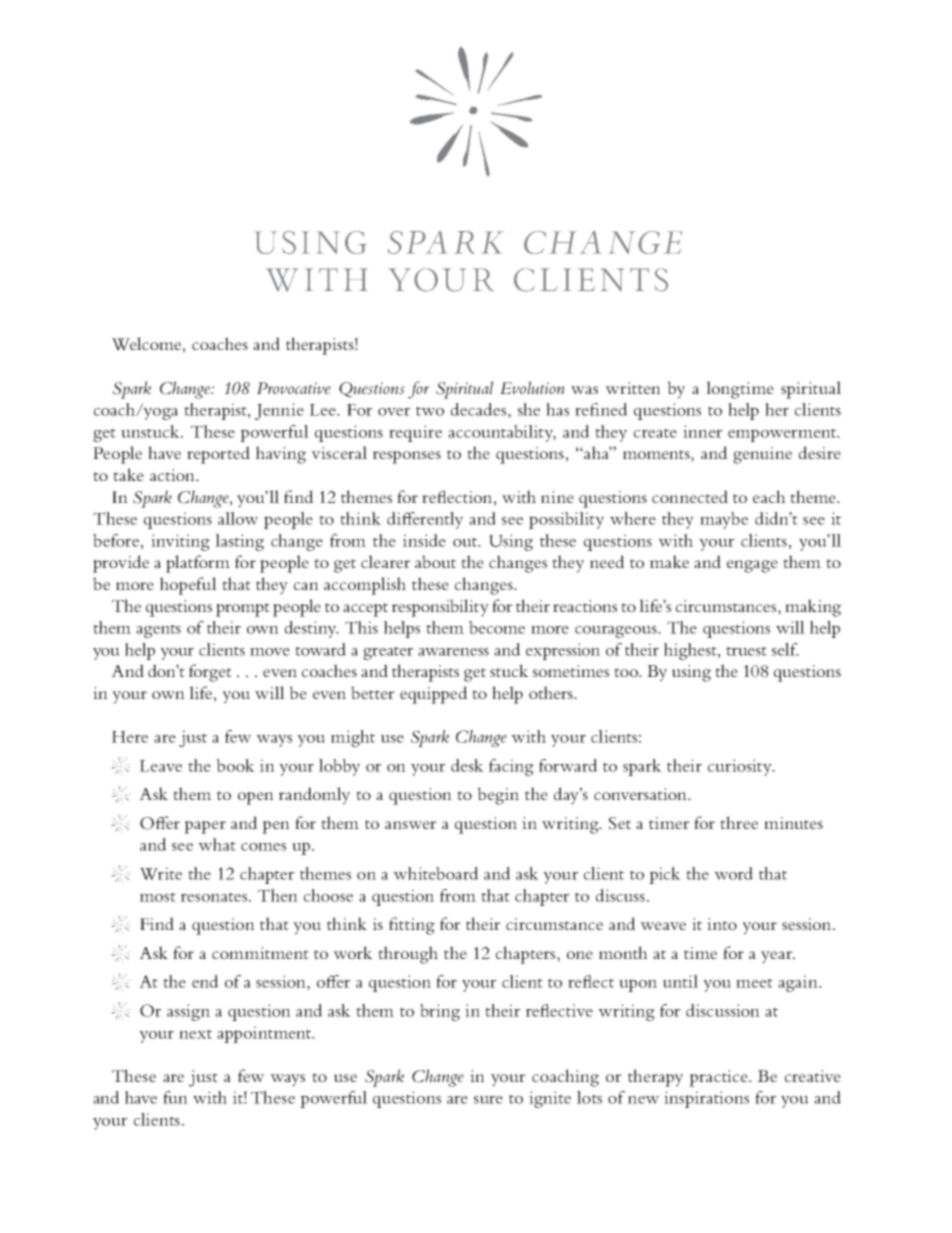 The width and height of the screenshot is (952, 1233). I want to click on fitting, so click(412, 926).
